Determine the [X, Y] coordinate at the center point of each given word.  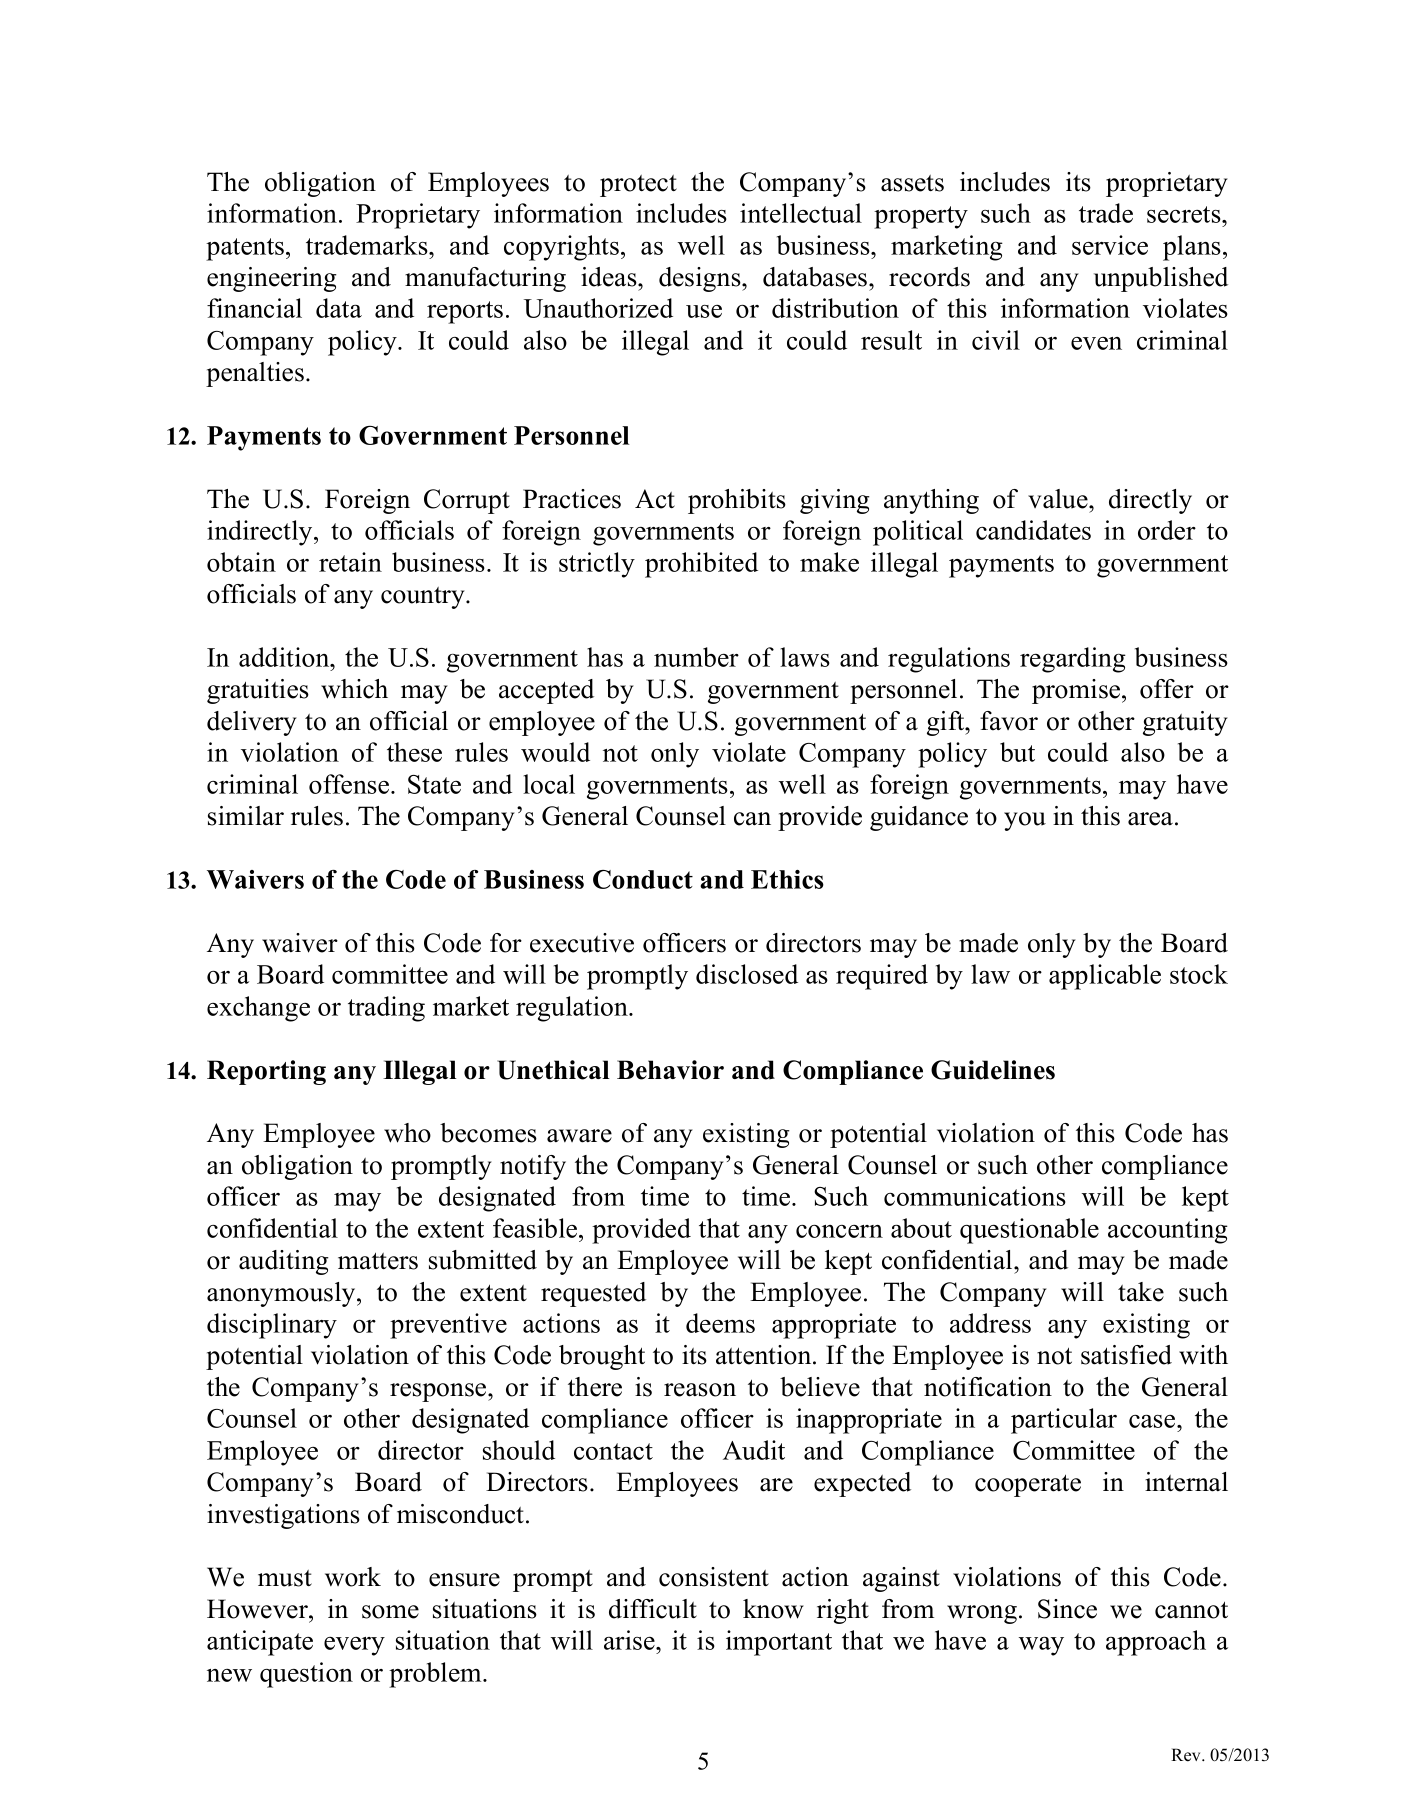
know [773, 1609]
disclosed [747, 974]
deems [720, 1323]
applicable [1105, 977]
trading [386, 1009]
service [1110, 245]
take [1141, 1292]
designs [701, 279]
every [354, 1646]
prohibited [701, 565]
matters [378, 1261]
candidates [1033, 530]
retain [350, 562]
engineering [272, 279]
